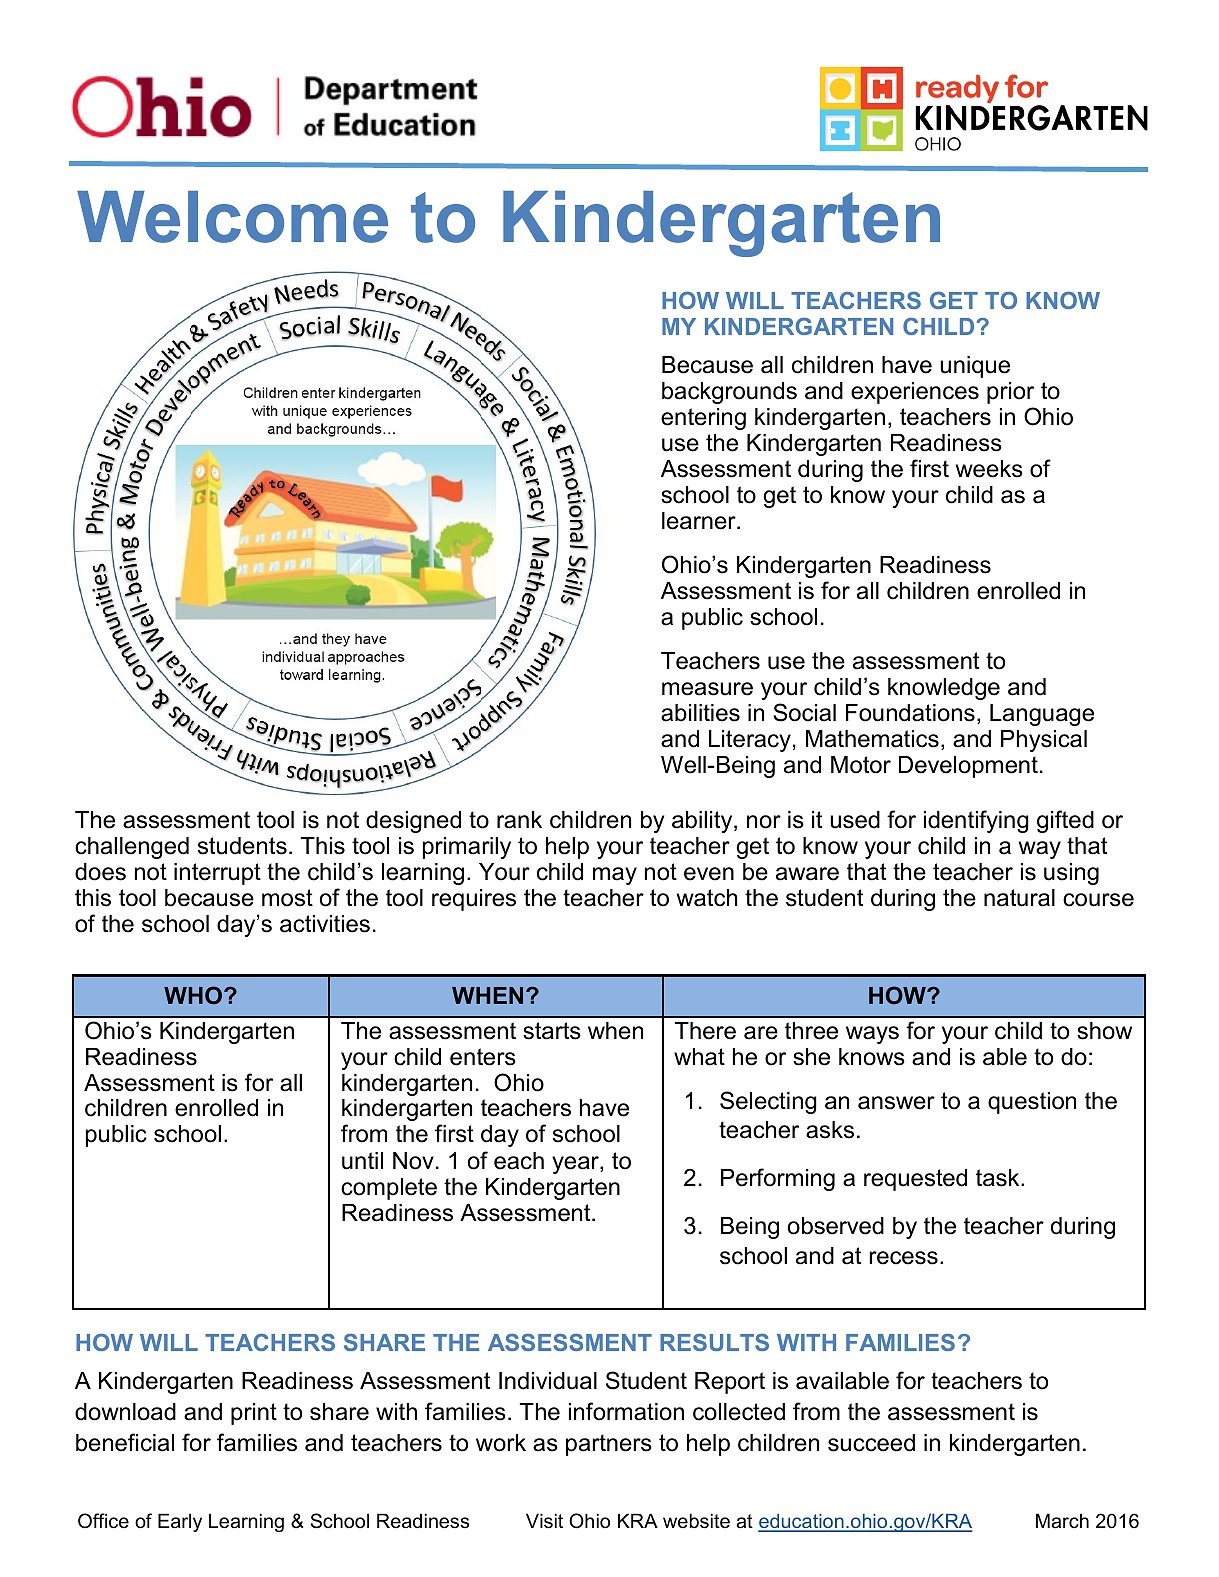  I want to click on weeks, so click(989, 469).
